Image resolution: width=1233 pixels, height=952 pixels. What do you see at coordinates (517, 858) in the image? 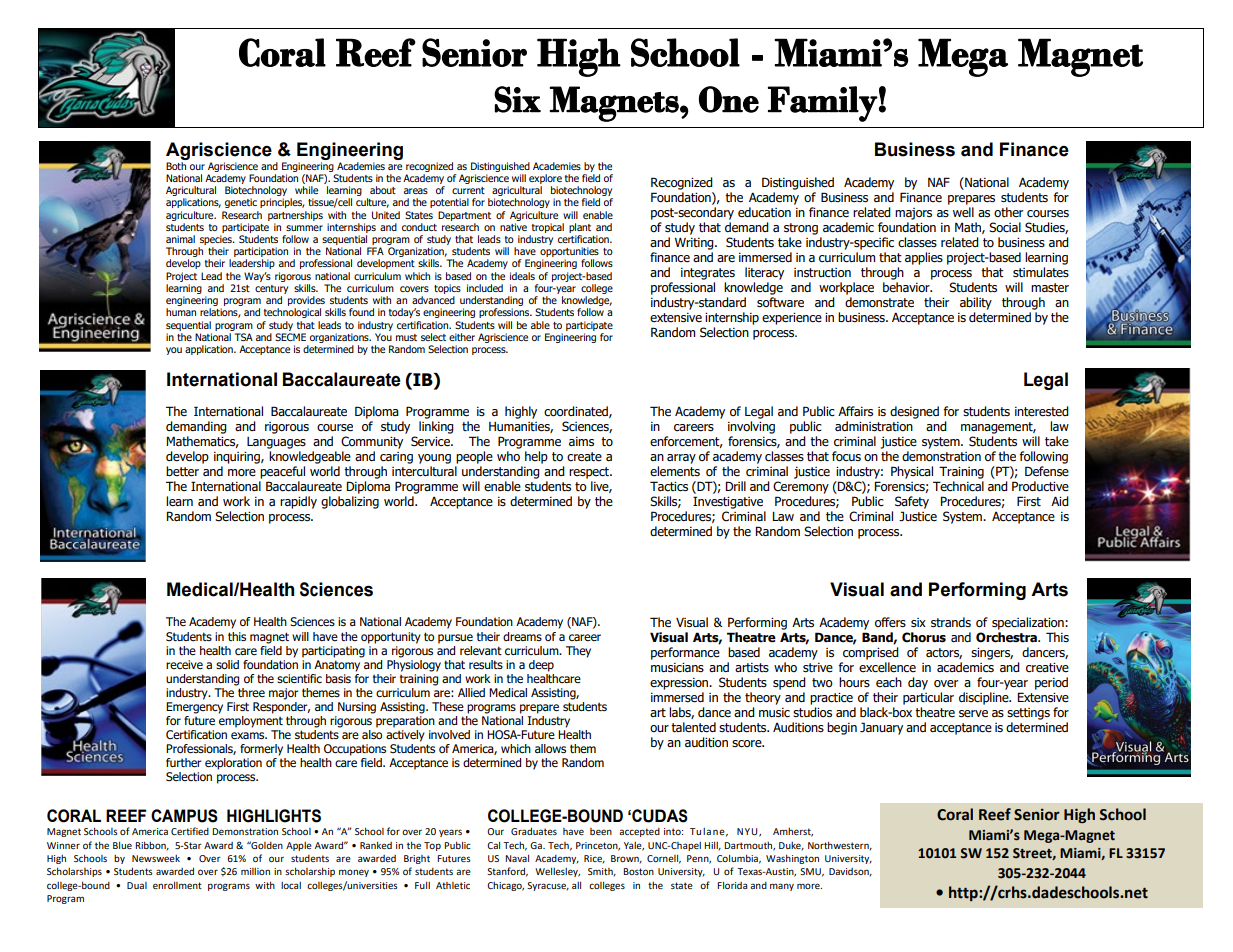
I see `Naval` at bounding box center [517, 858].
